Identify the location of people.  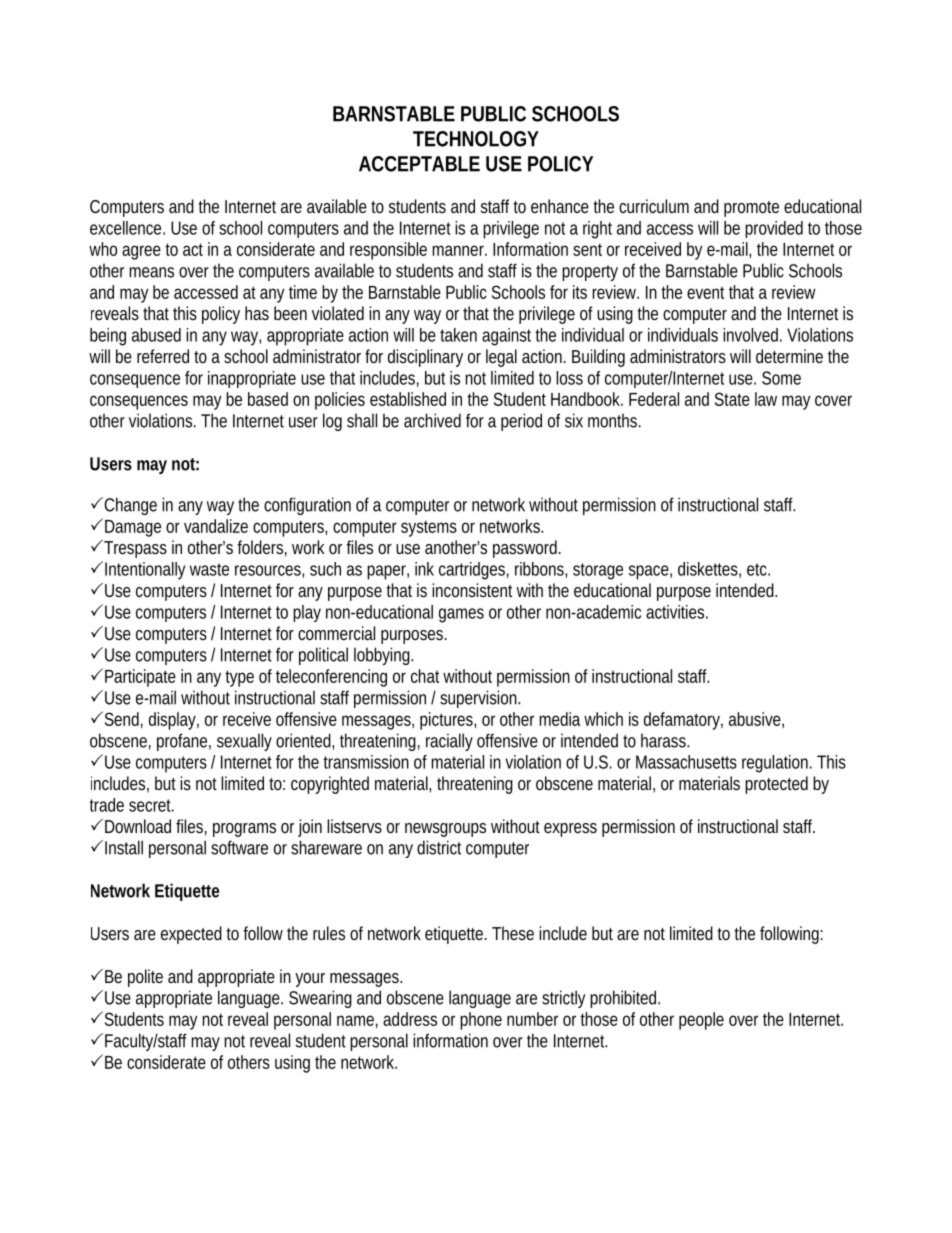
(701, 1021).
